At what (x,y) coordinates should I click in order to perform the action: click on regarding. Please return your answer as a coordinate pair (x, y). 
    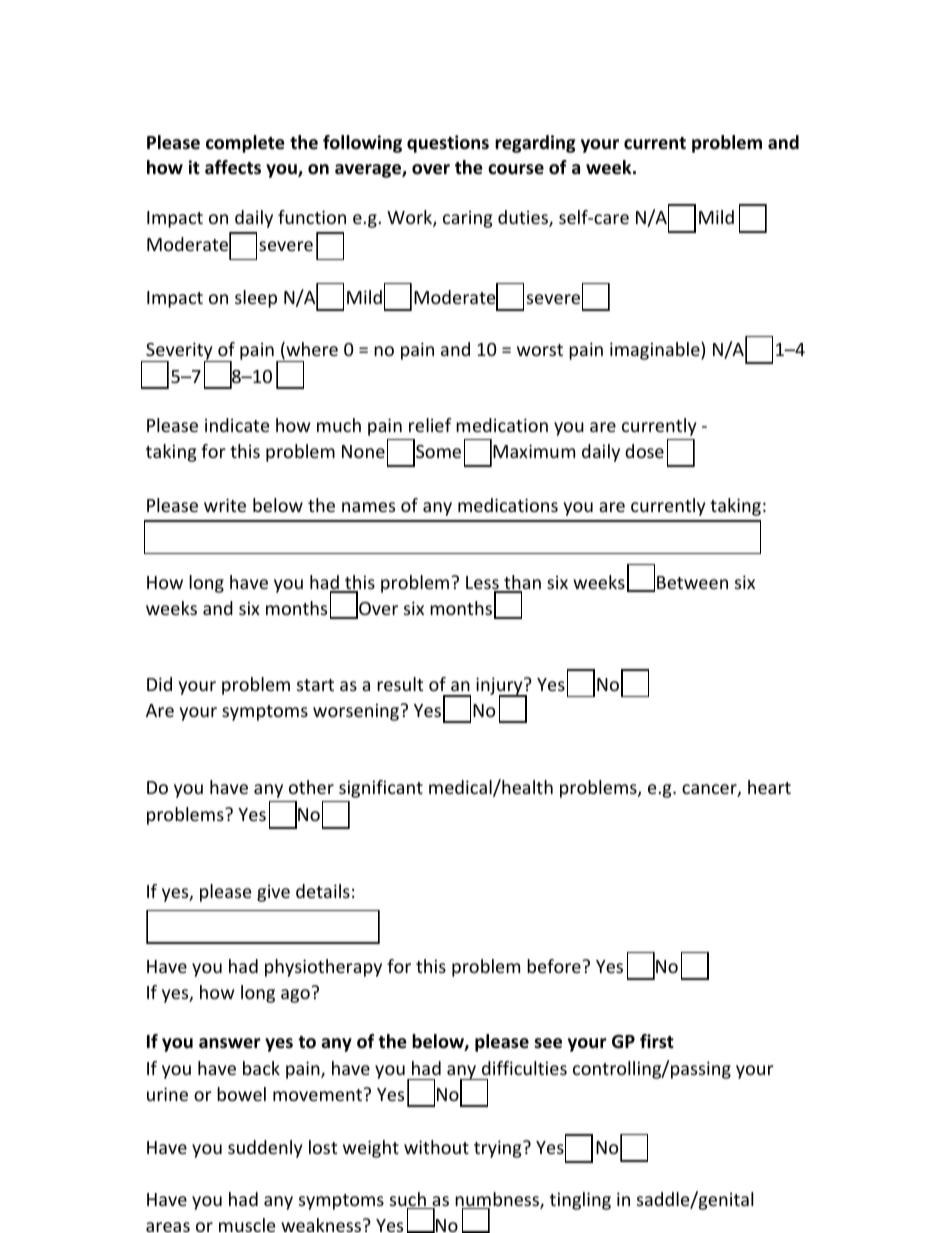
    Looking at the image, I should click on (535, 144).
